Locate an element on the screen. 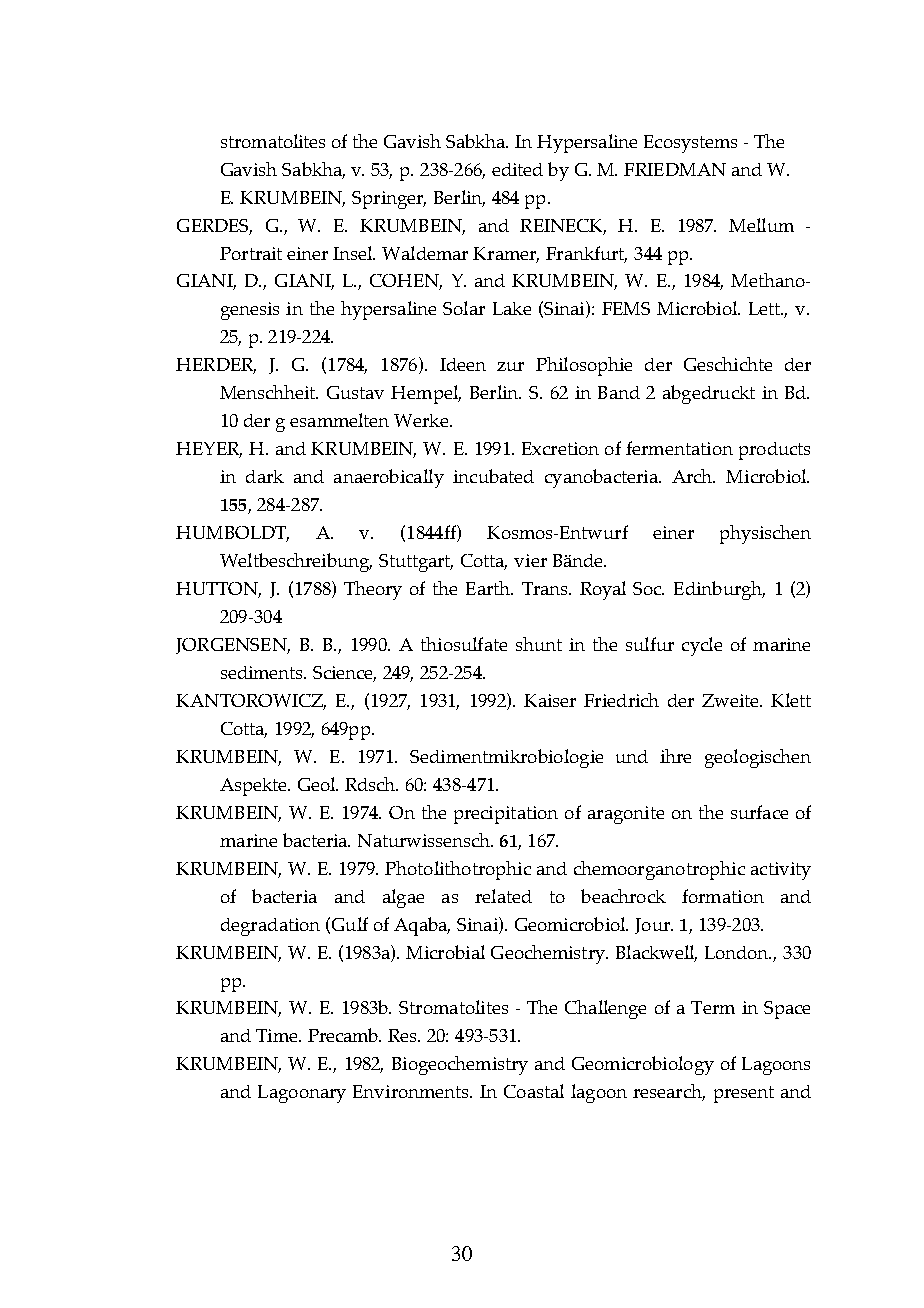 This screenshot has height=1308, width=924. Earth is located at coordinates (489, 588).
